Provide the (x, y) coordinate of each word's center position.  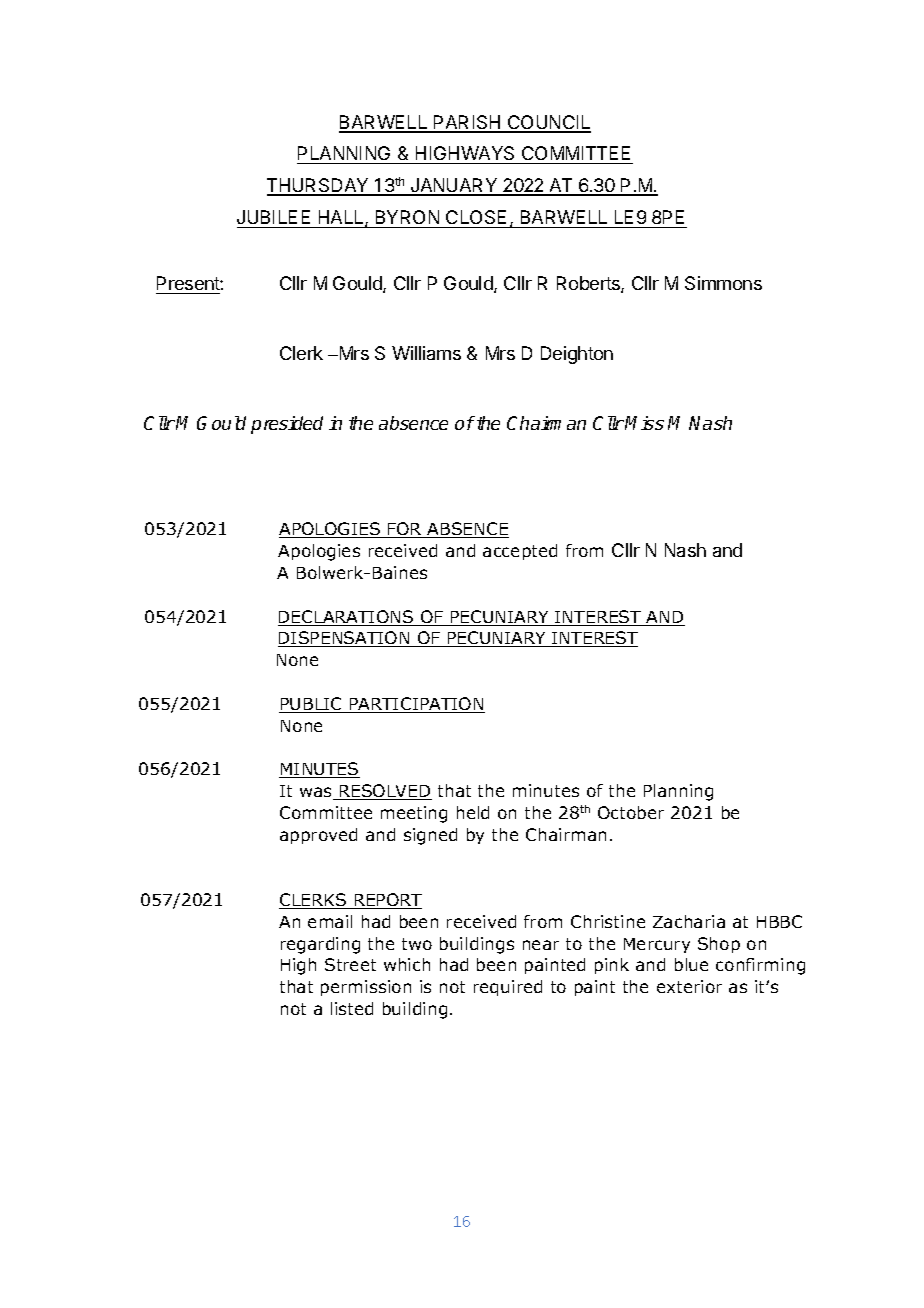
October (631, 812)
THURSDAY (319, 186)
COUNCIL (548, 123)
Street (350, 964)
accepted (520, 552)
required (508, 988)
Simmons (723, 283)
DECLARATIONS (347, 618)
